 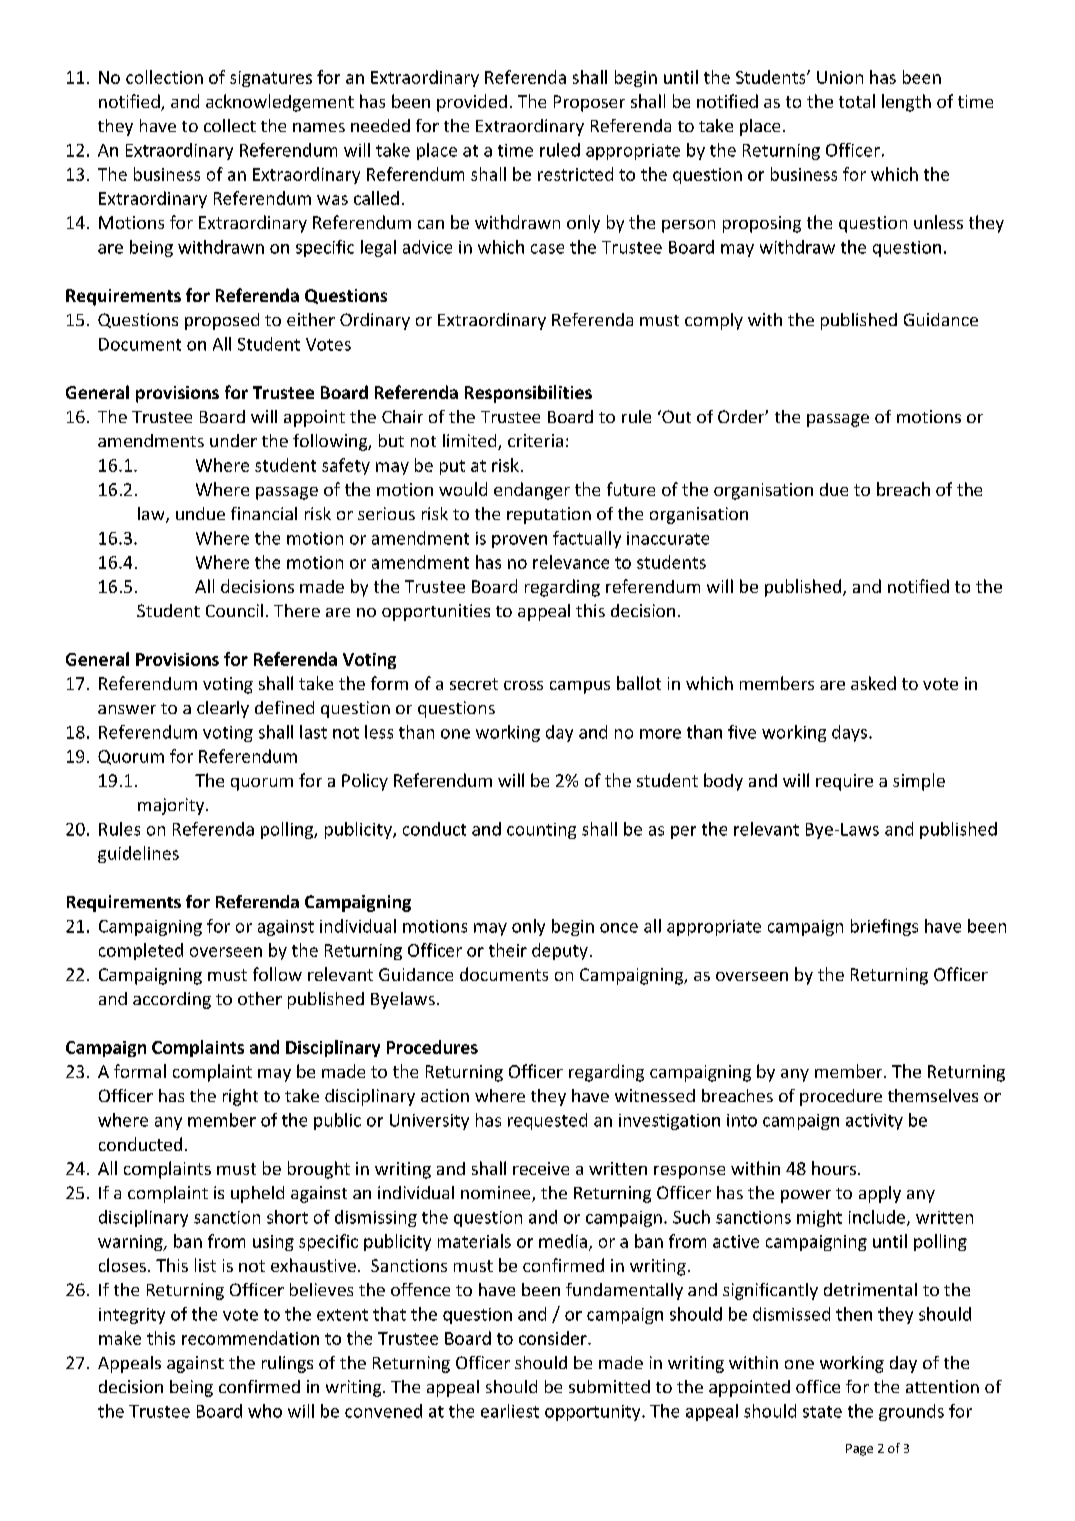 I want to click on total, so click(x=857, y=101).
